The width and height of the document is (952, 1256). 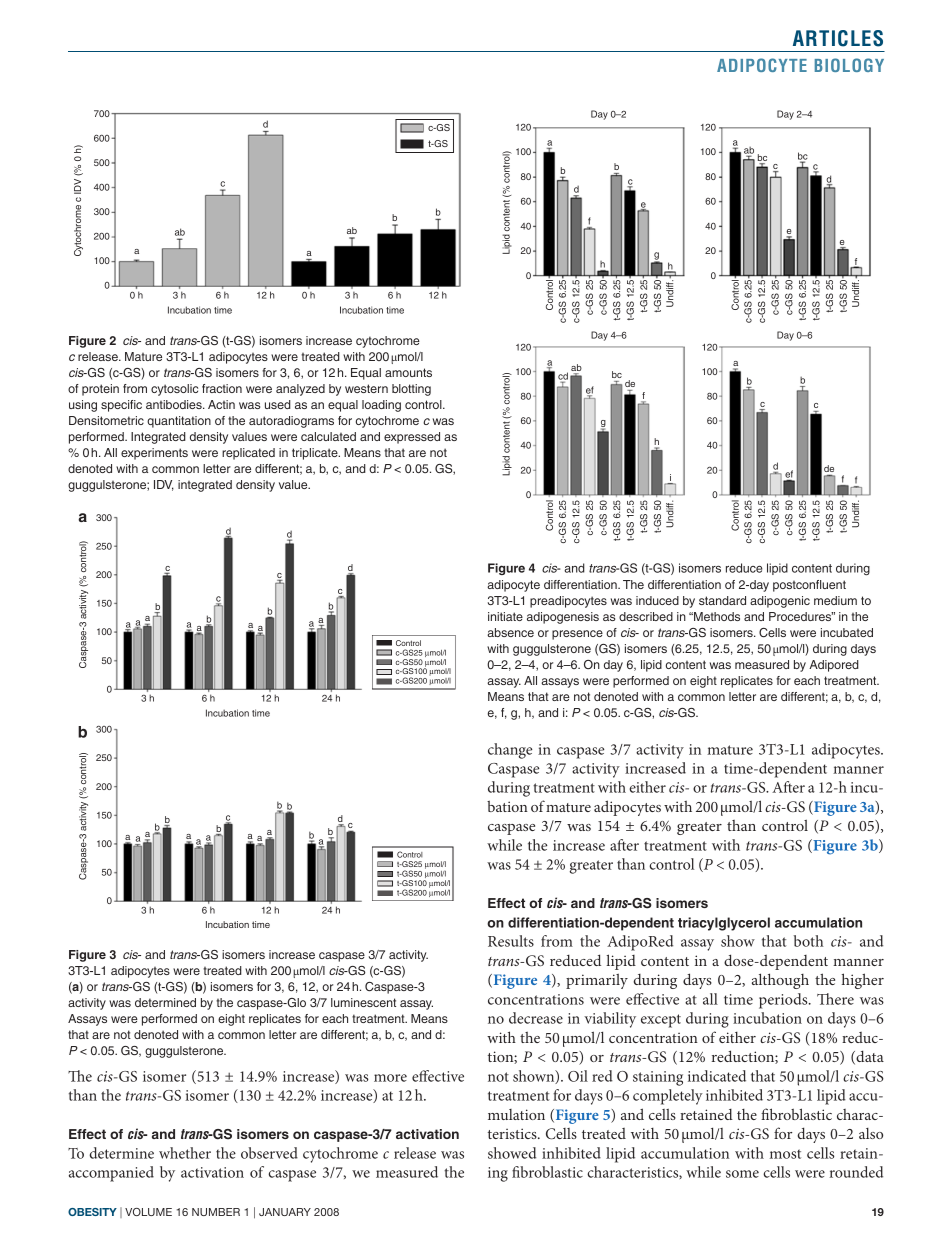 I want to click on amounts, so click(x=408, y=372).
